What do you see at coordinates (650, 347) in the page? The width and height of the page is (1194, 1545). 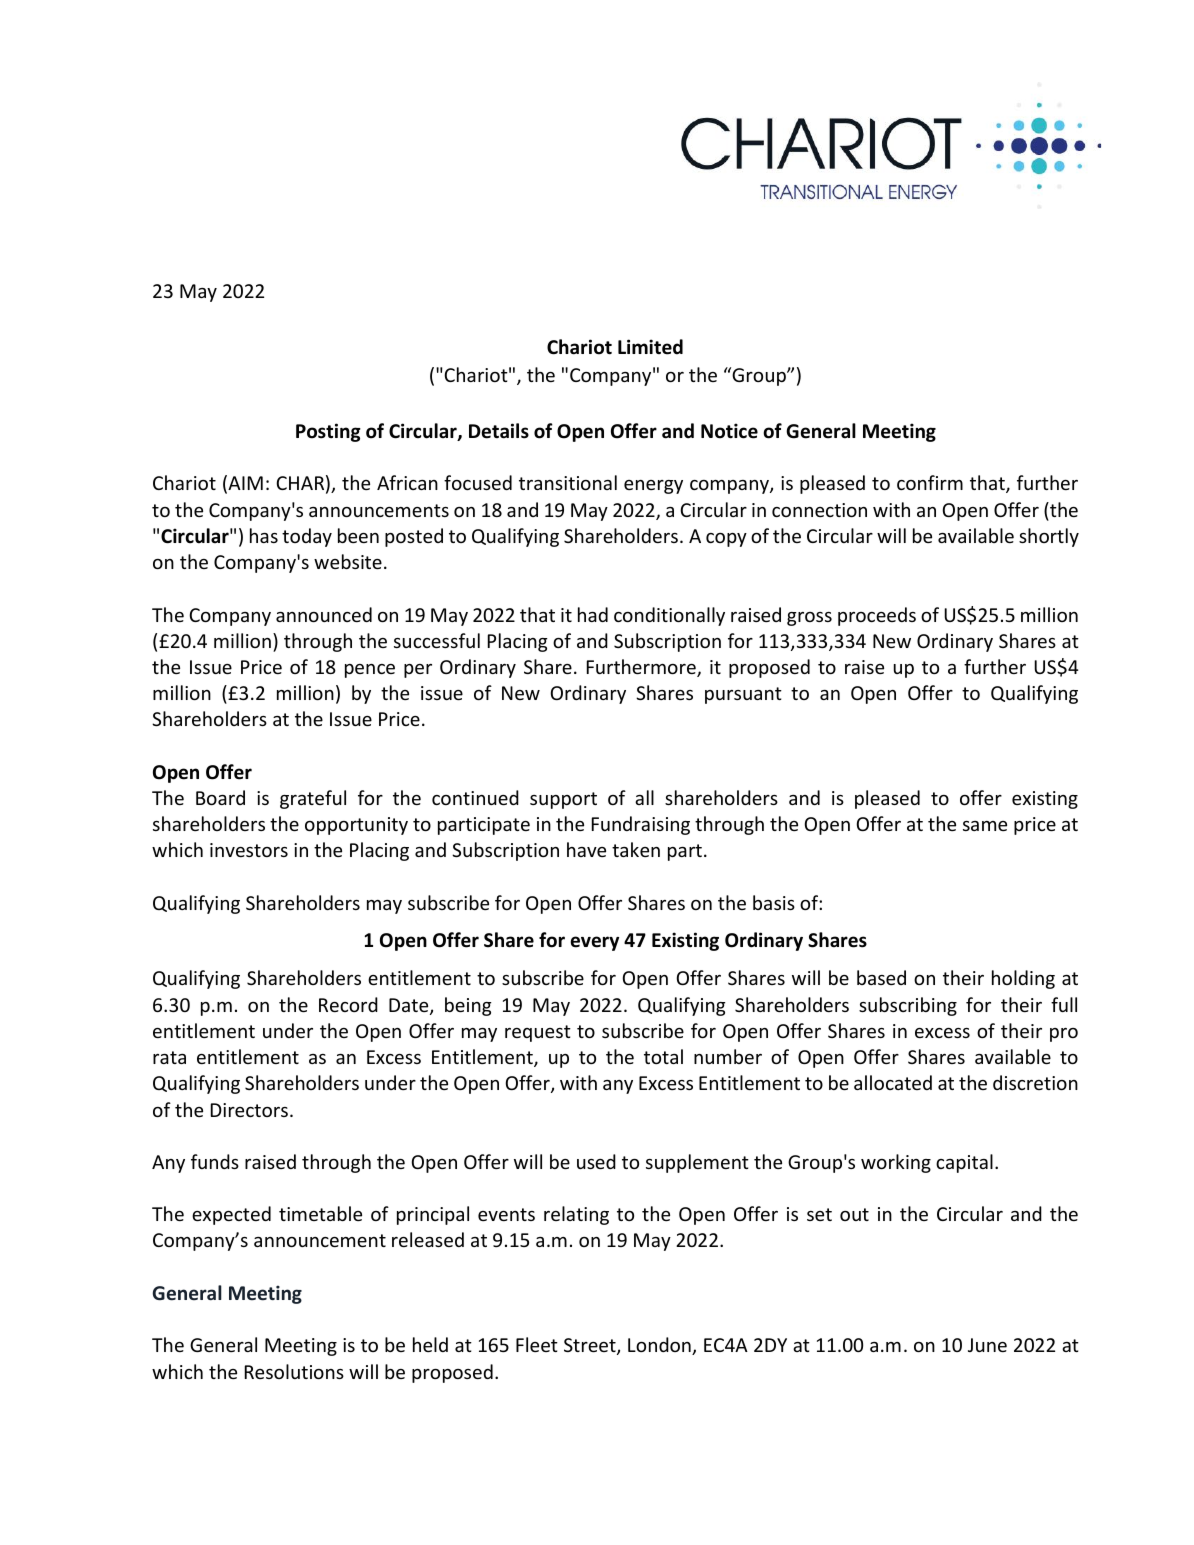 I see `Limited` at bounding box center [650, 347].
